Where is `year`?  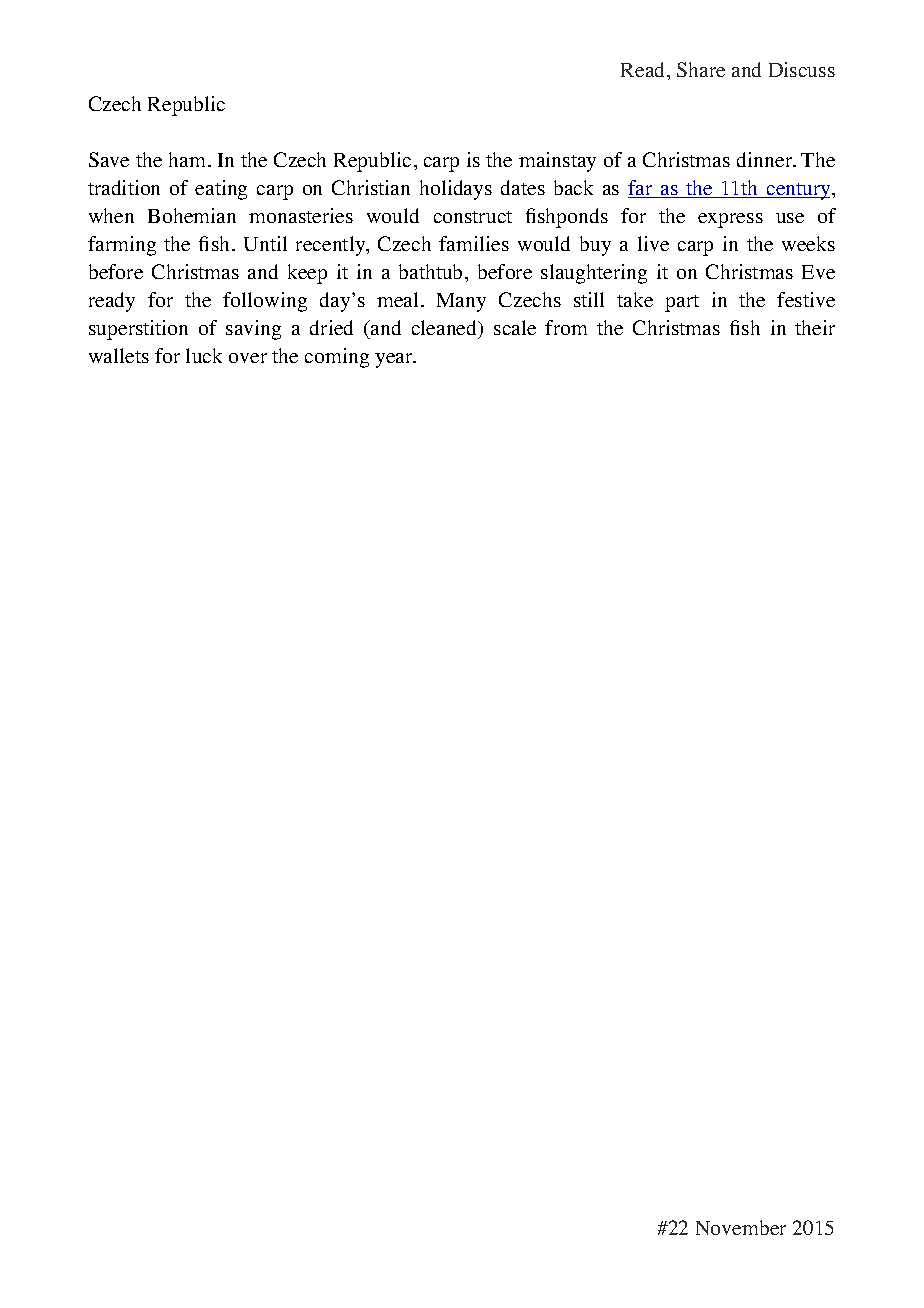
year is located at coordinates (395, 360).
